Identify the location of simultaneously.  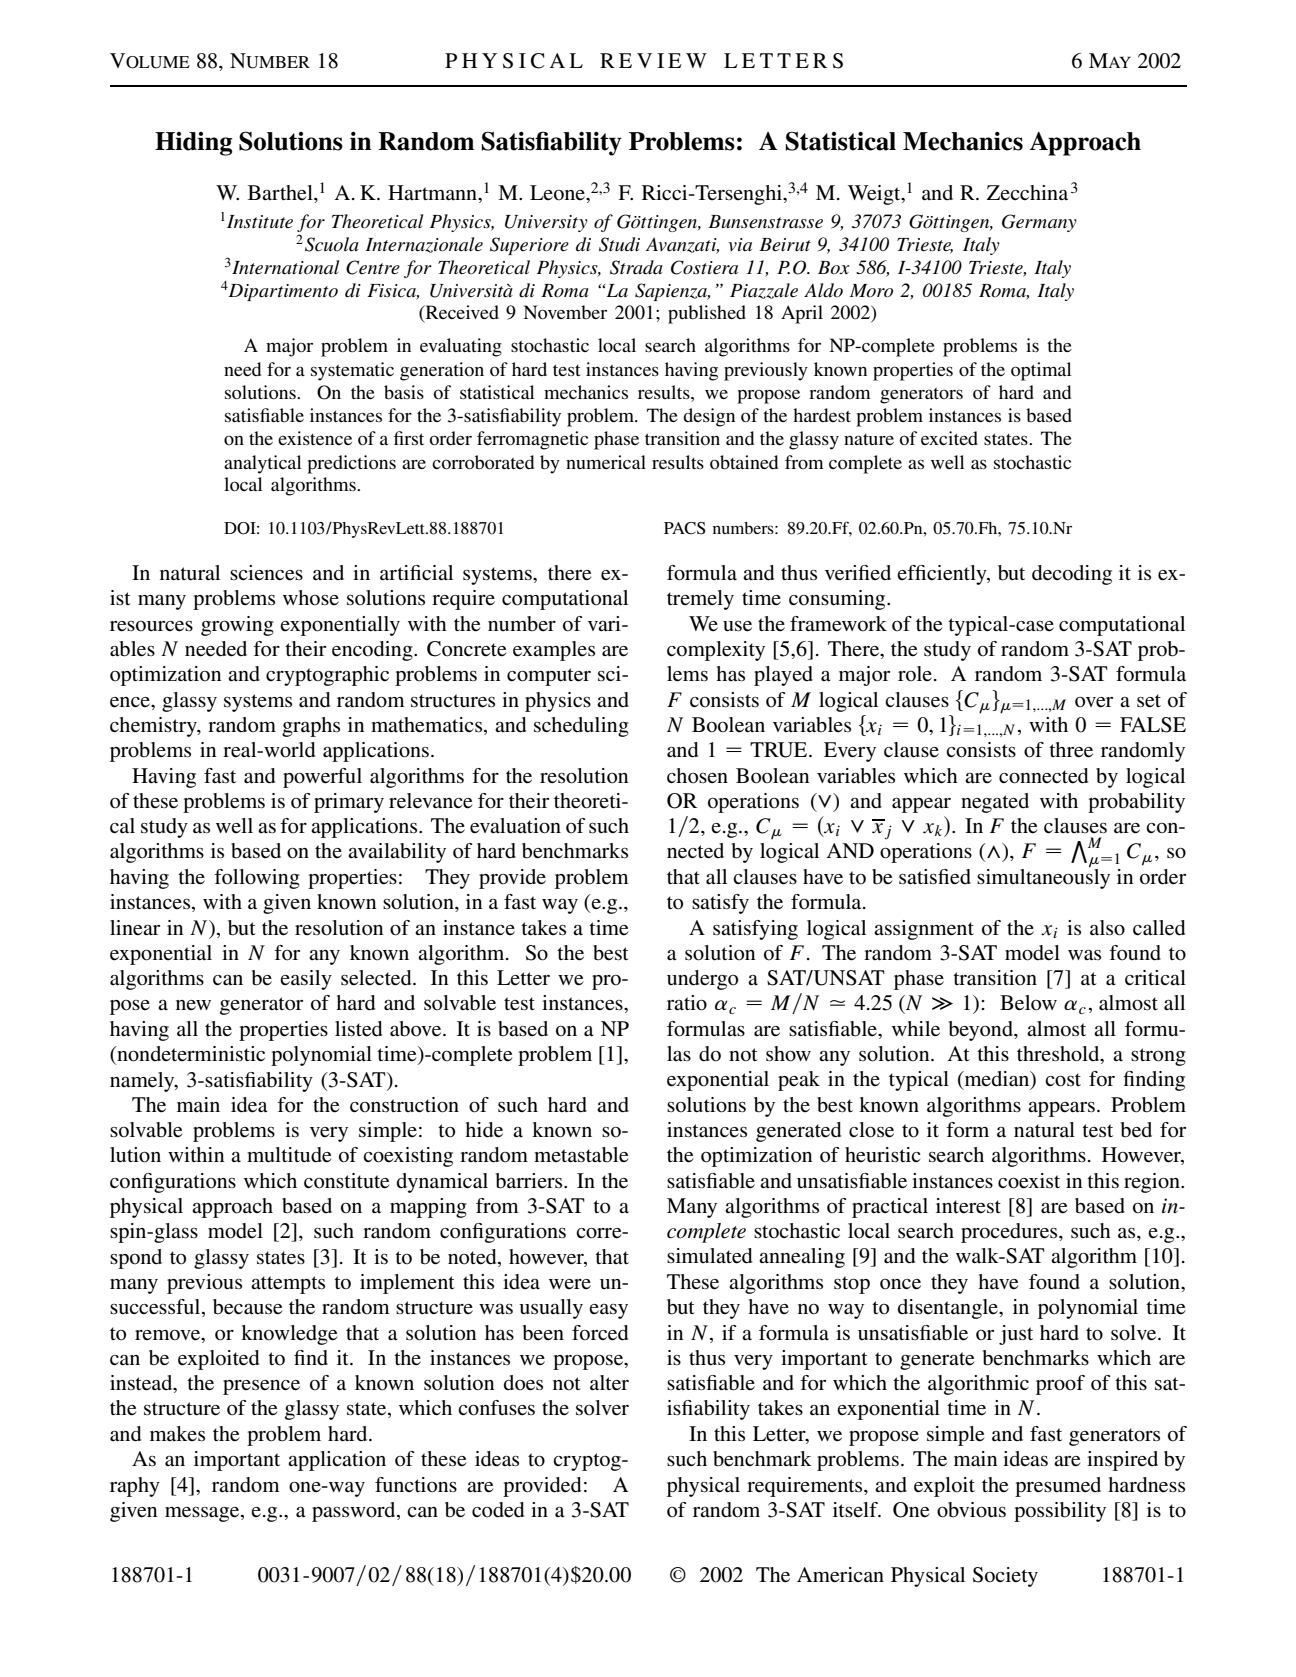
(1043, 877).
